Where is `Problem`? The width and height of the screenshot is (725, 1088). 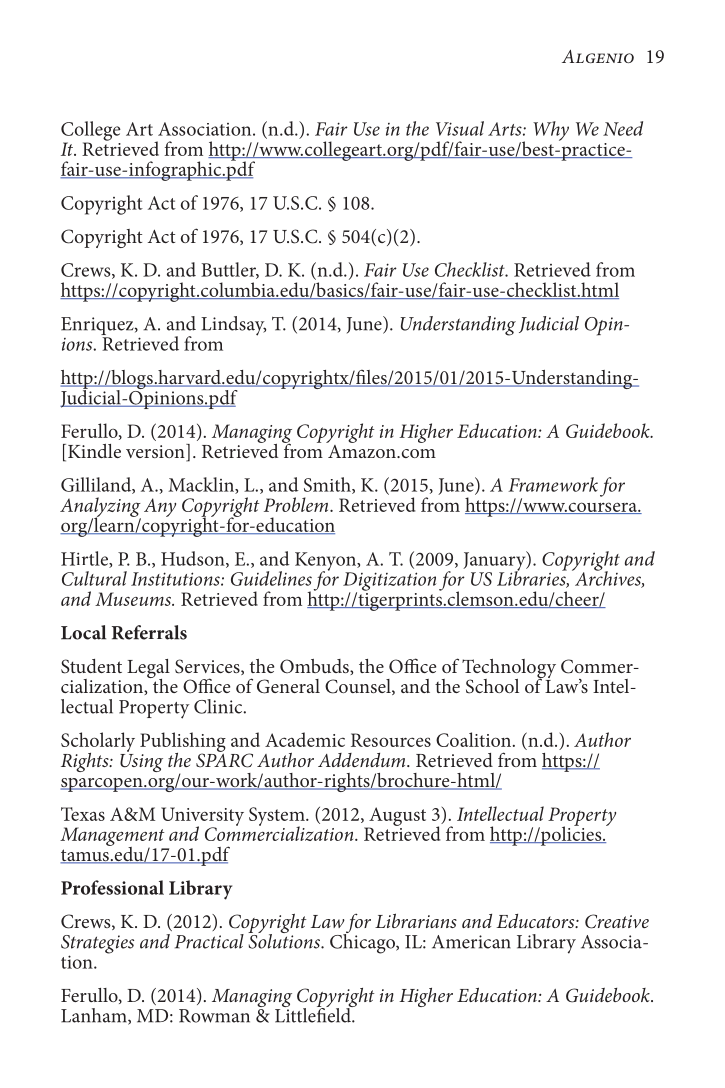 Problem is located at coordinates (297, 504).
